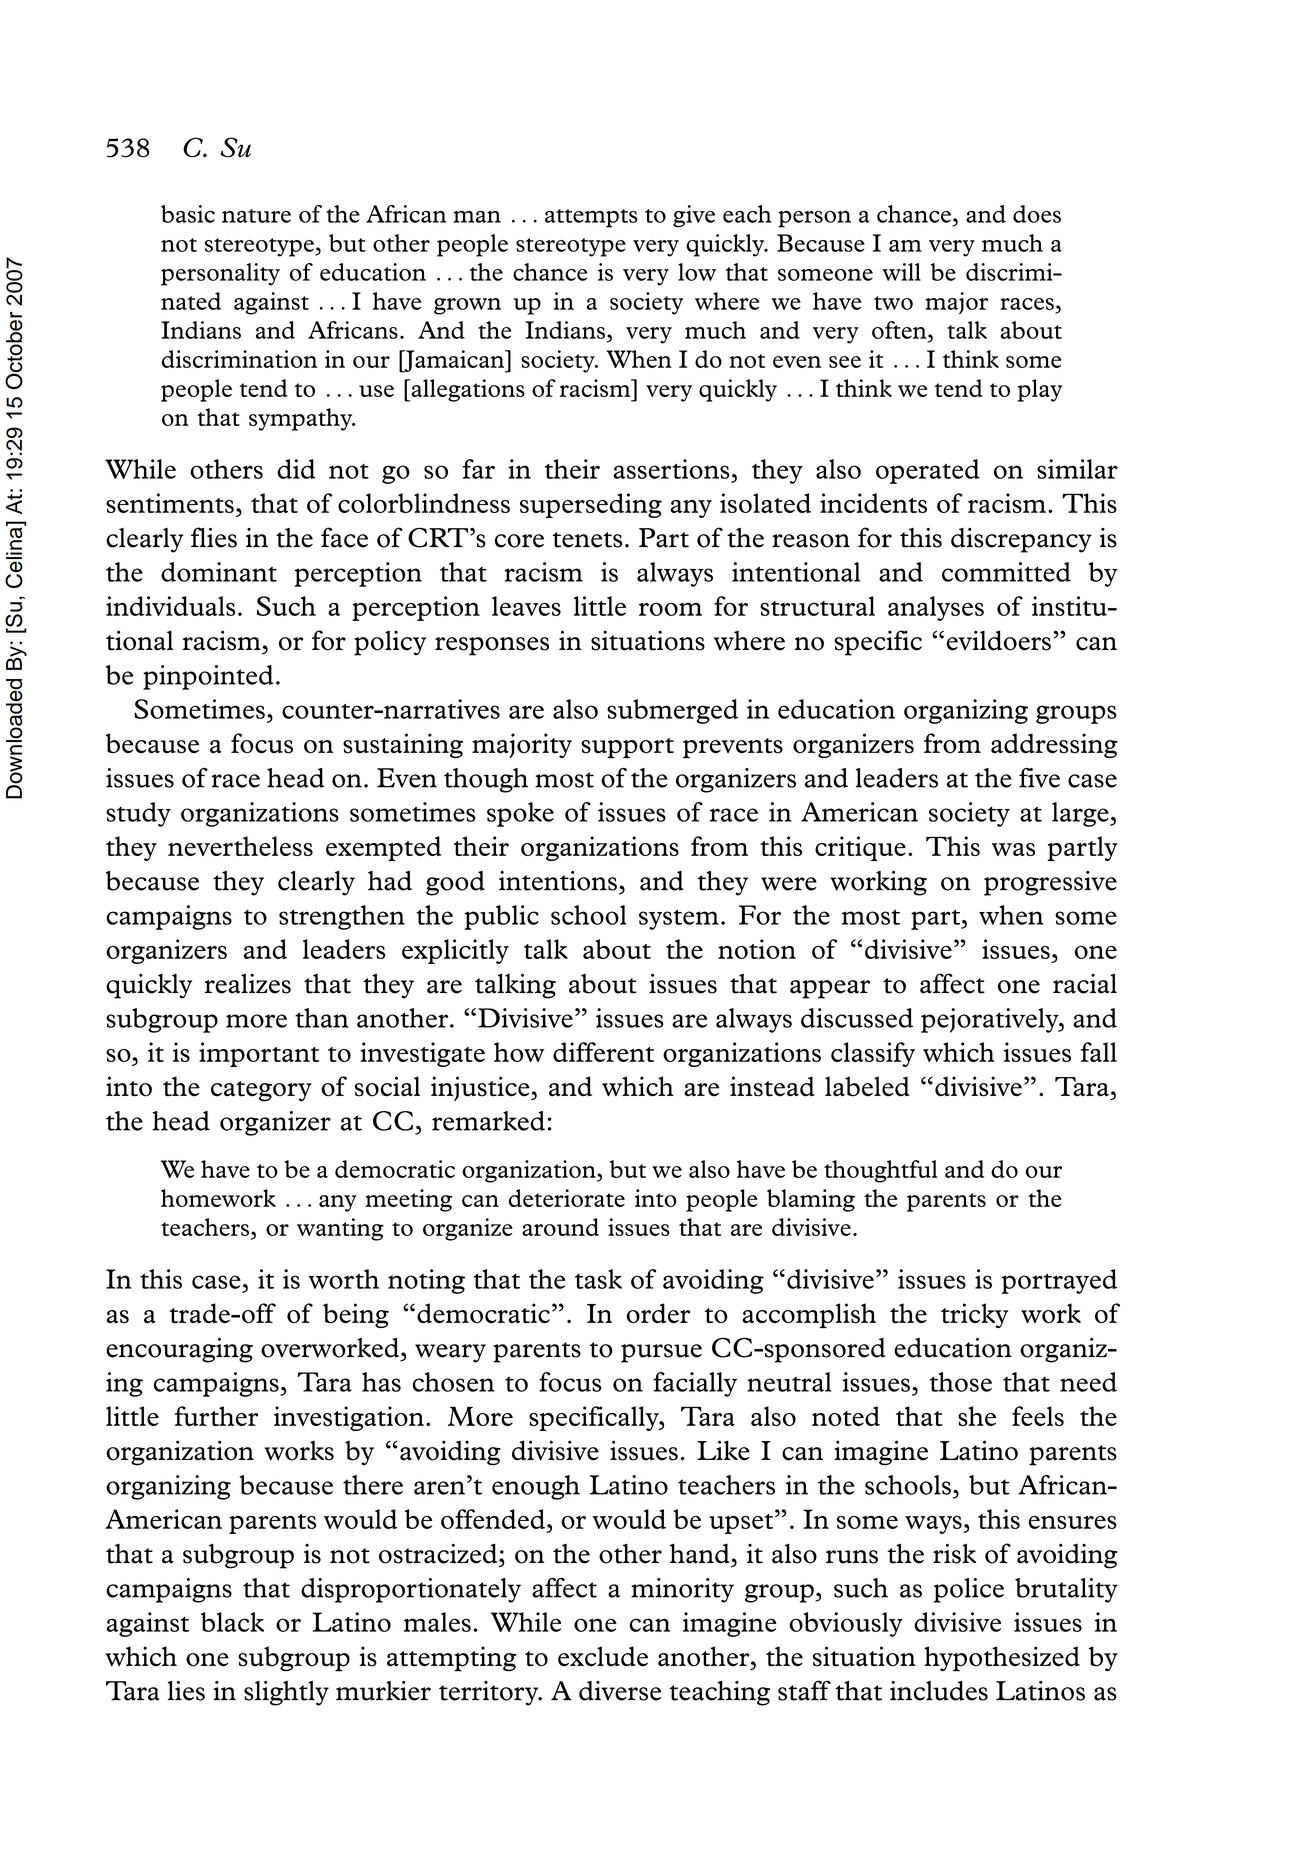 This page has height=1860, width=1304. I want to click on wanting, so click(340, 1229).
